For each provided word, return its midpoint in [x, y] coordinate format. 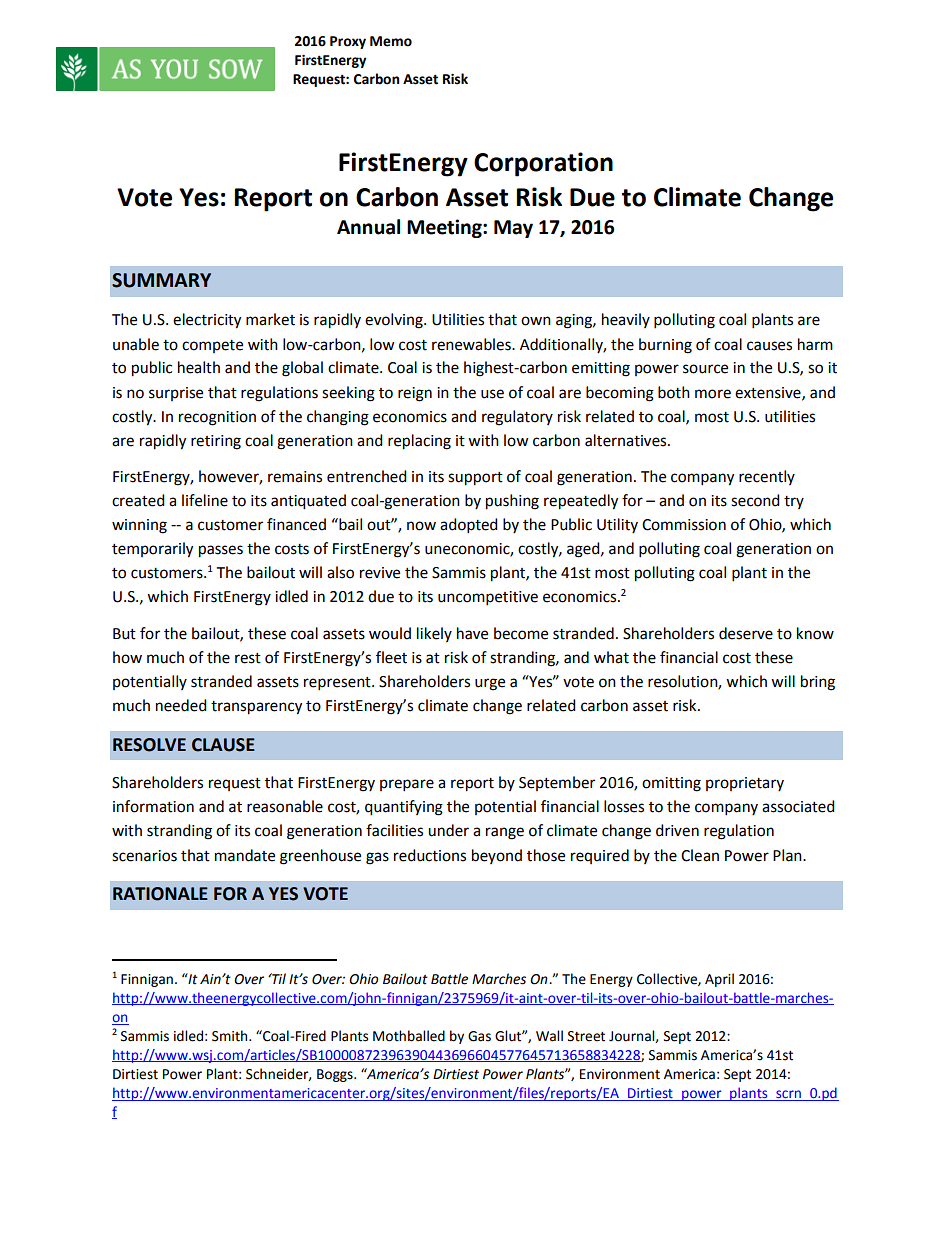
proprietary [745, 784]
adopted [469, 526]
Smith [231, 1036]
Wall [549, 1036]
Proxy [348, 42]
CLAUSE [223, 745]
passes [221, 551]
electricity [207, 321]
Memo [391, 41]
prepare [407, 785]
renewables [472, 344]
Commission [684, 525]
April [719, 980]
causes [769, 346]
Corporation [543, 164]
